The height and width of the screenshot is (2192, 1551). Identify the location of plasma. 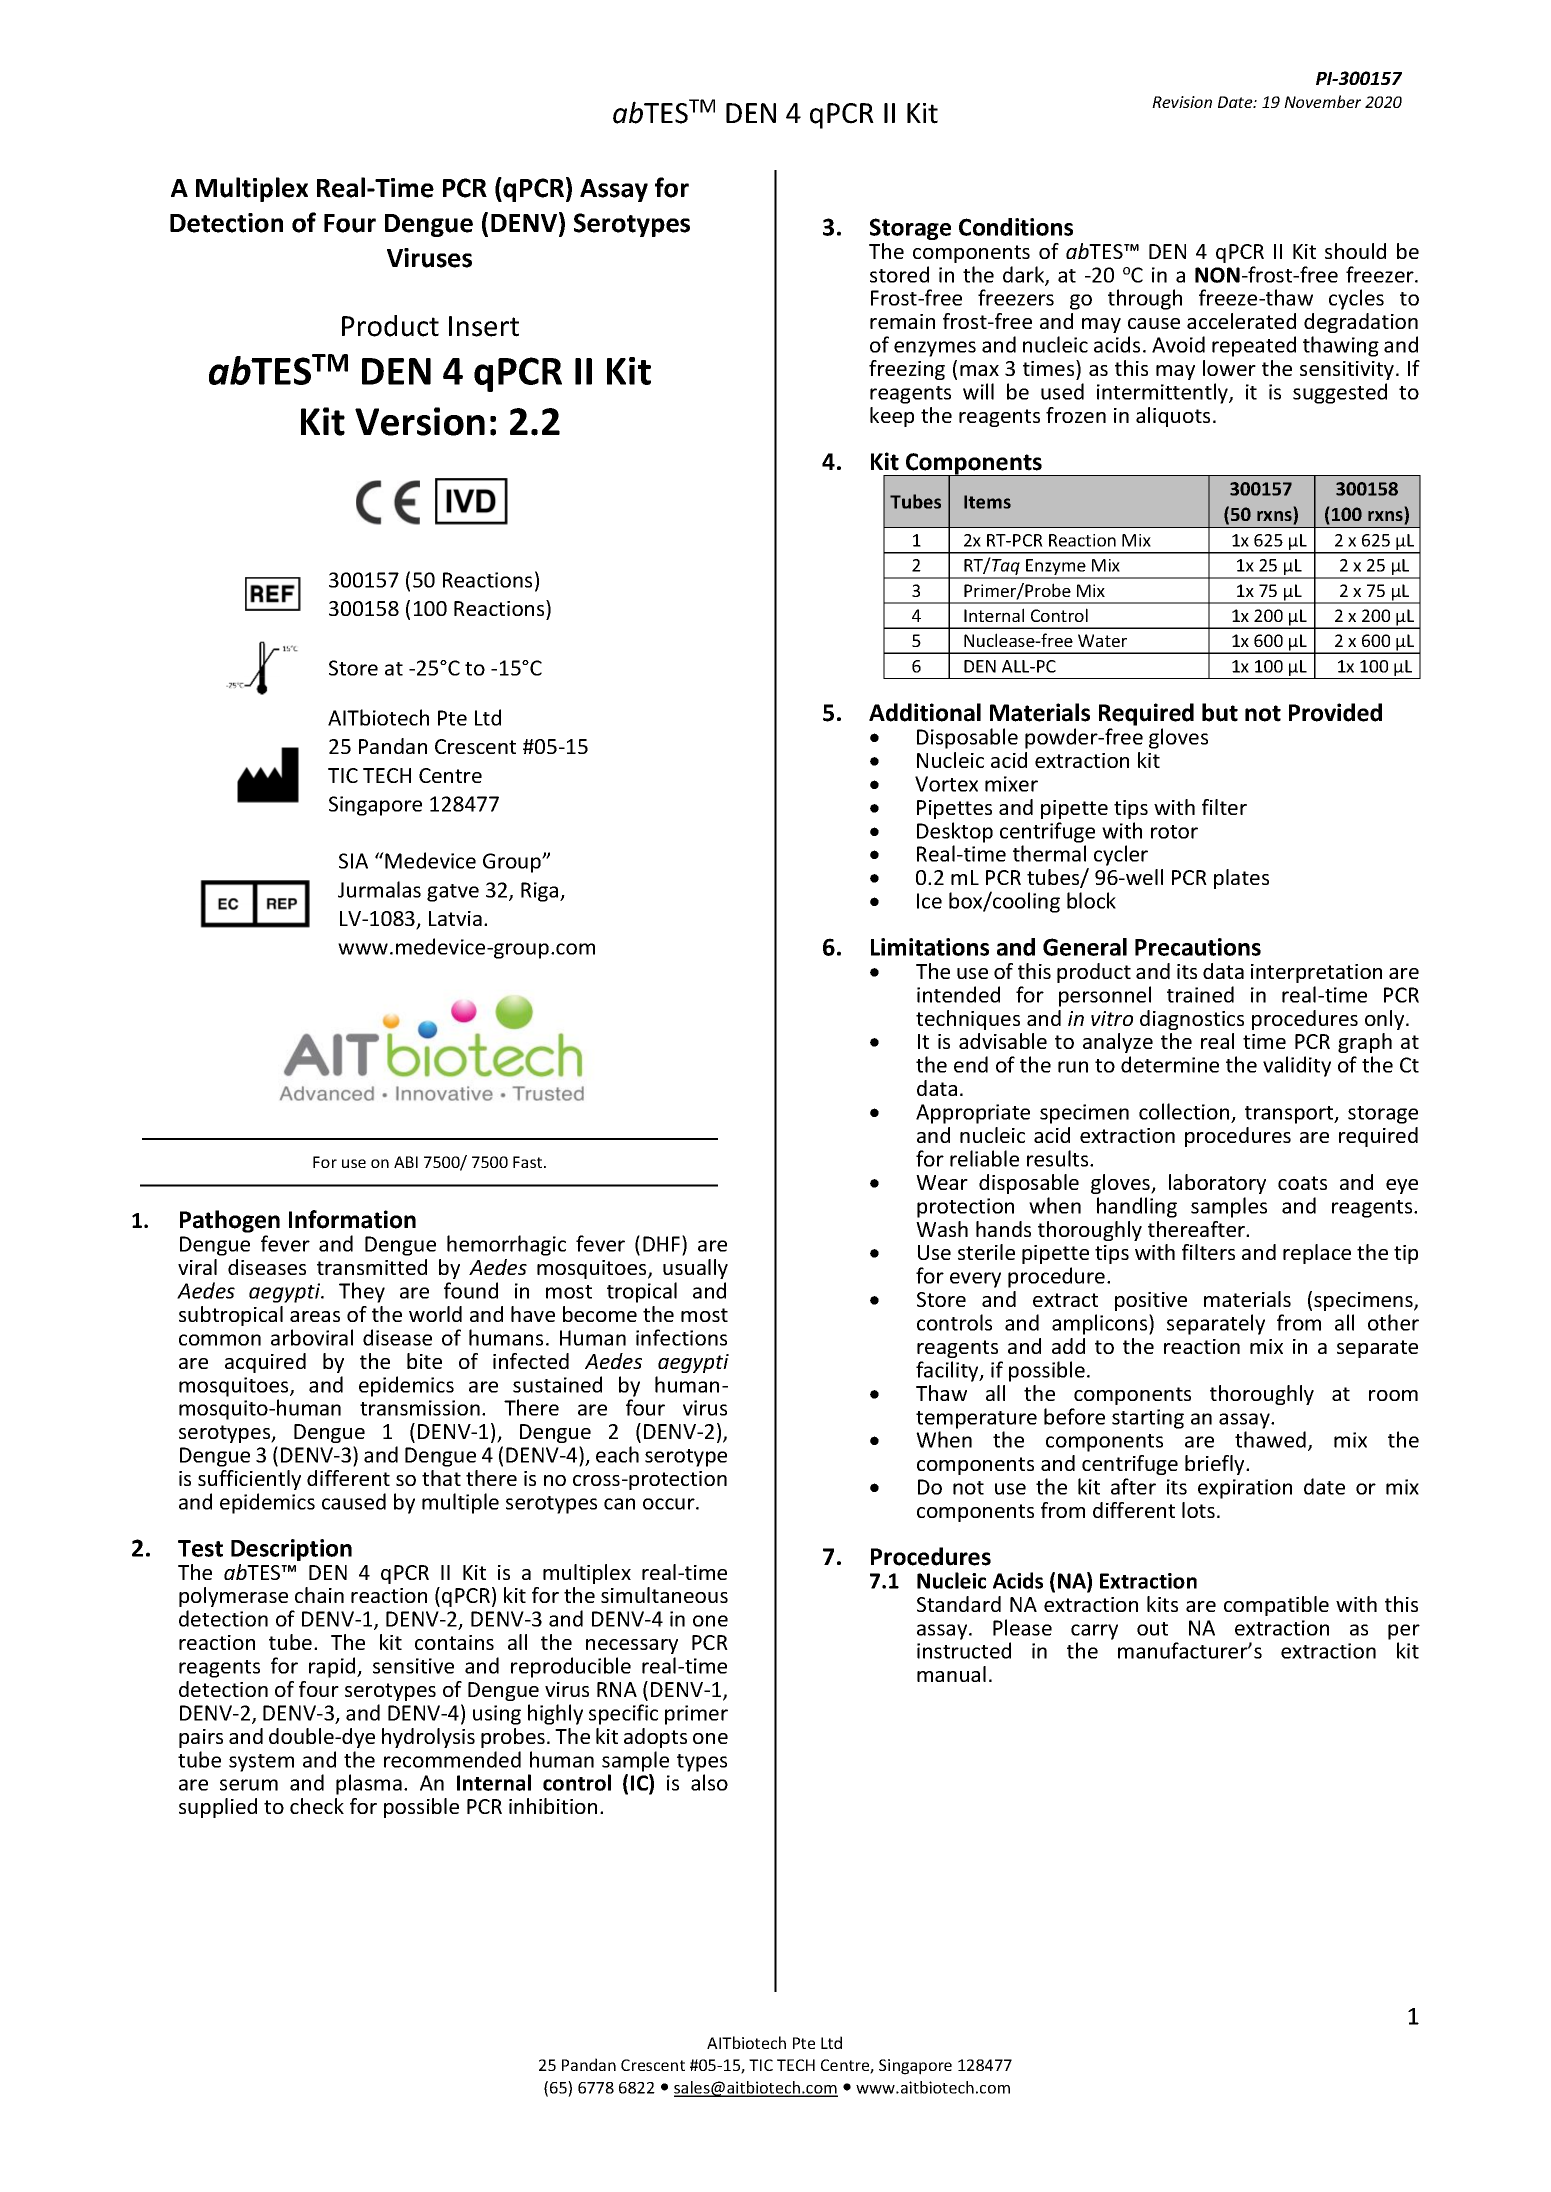
(369, 1784).
